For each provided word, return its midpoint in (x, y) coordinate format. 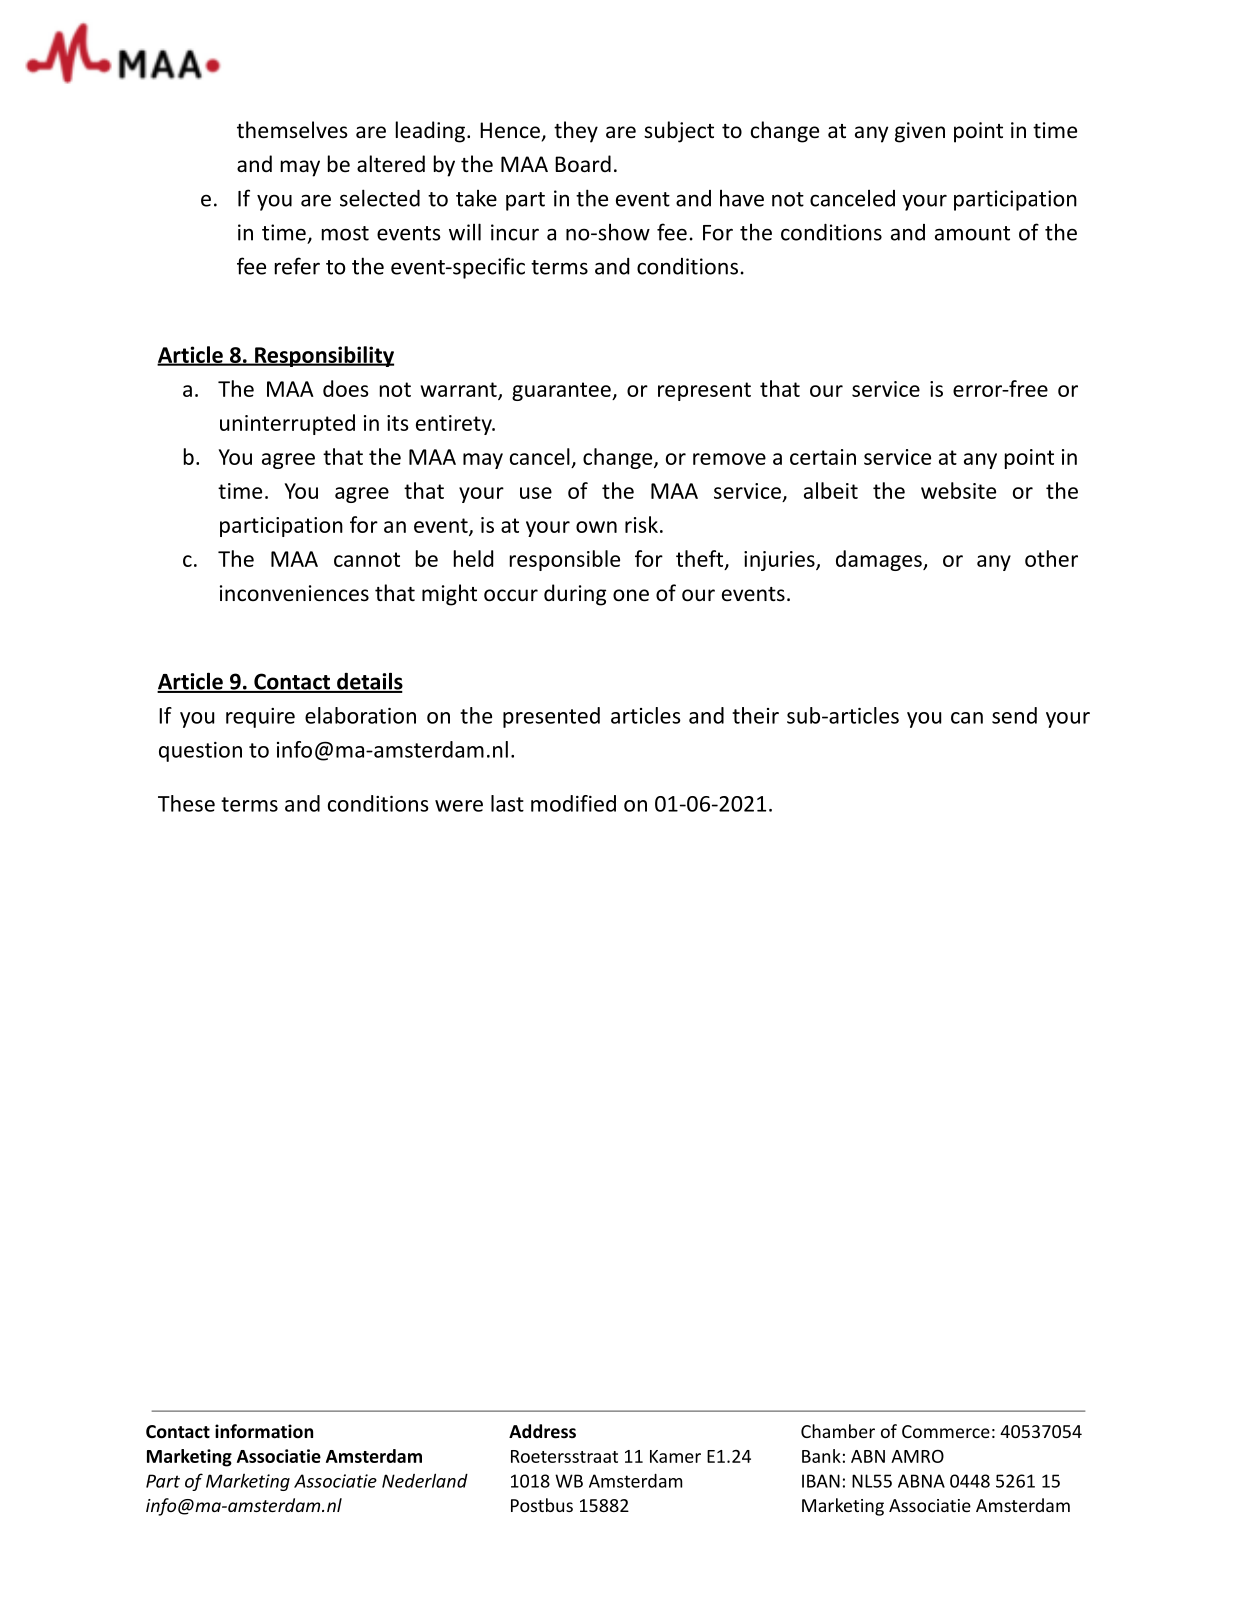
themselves (292, 130)
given (920, 132)
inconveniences (294, 593)
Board (583, 164)
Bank (821, 1456)
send (1014, 715)
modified (573, 803)
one (631, 595)
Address (542, 1431)
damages (880, 560)
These (186, 803)
